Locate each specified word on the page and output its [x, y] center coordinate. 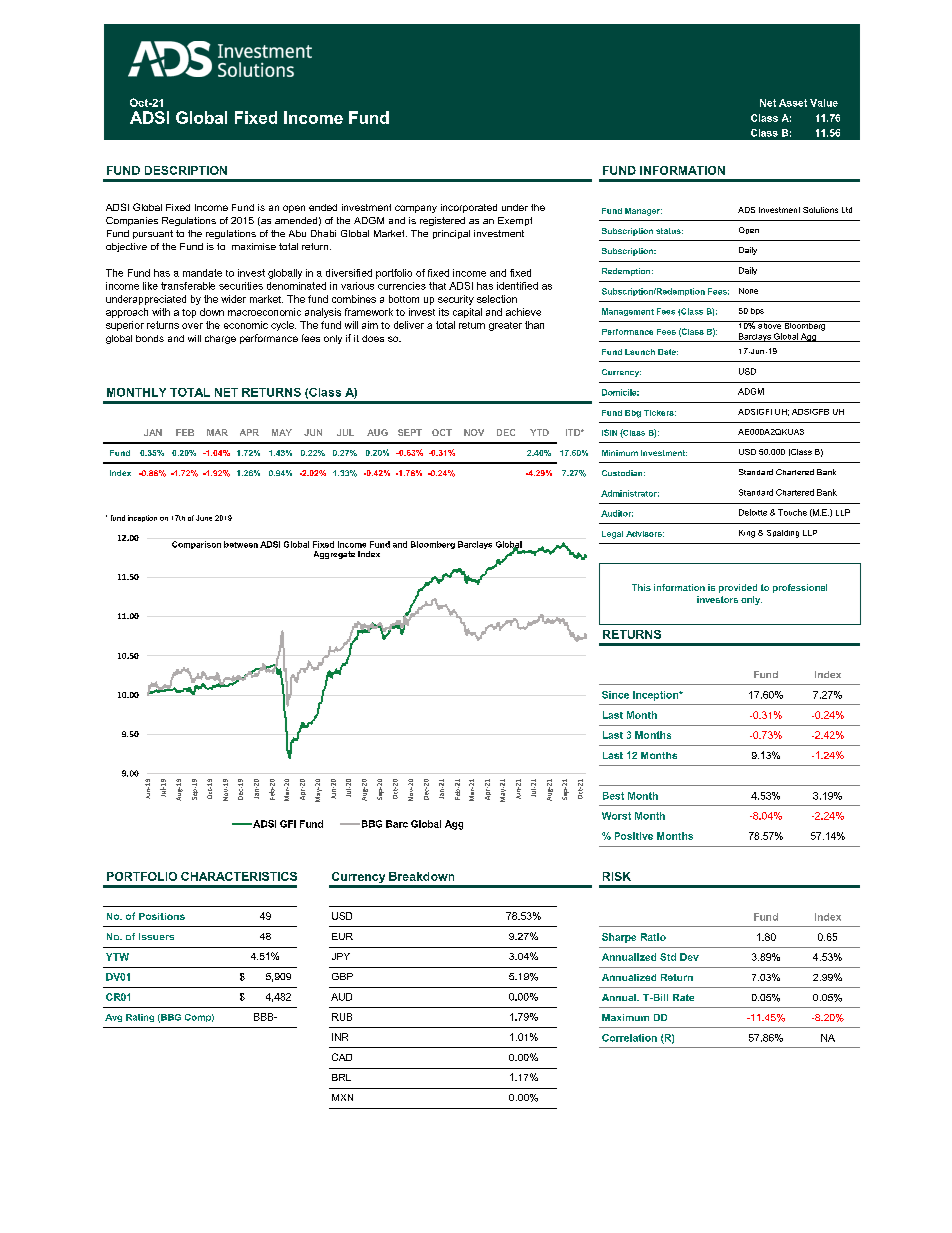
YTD [539, 432]
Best [613, 796]
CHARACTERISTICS [239, 876]
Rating [140, 1018]
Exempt [515, 221]
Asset [793, 103]
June [204, 518]
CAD [342, 1057]
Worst [616, 816]
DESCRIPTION [186, 170]
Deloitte [753, 512]
